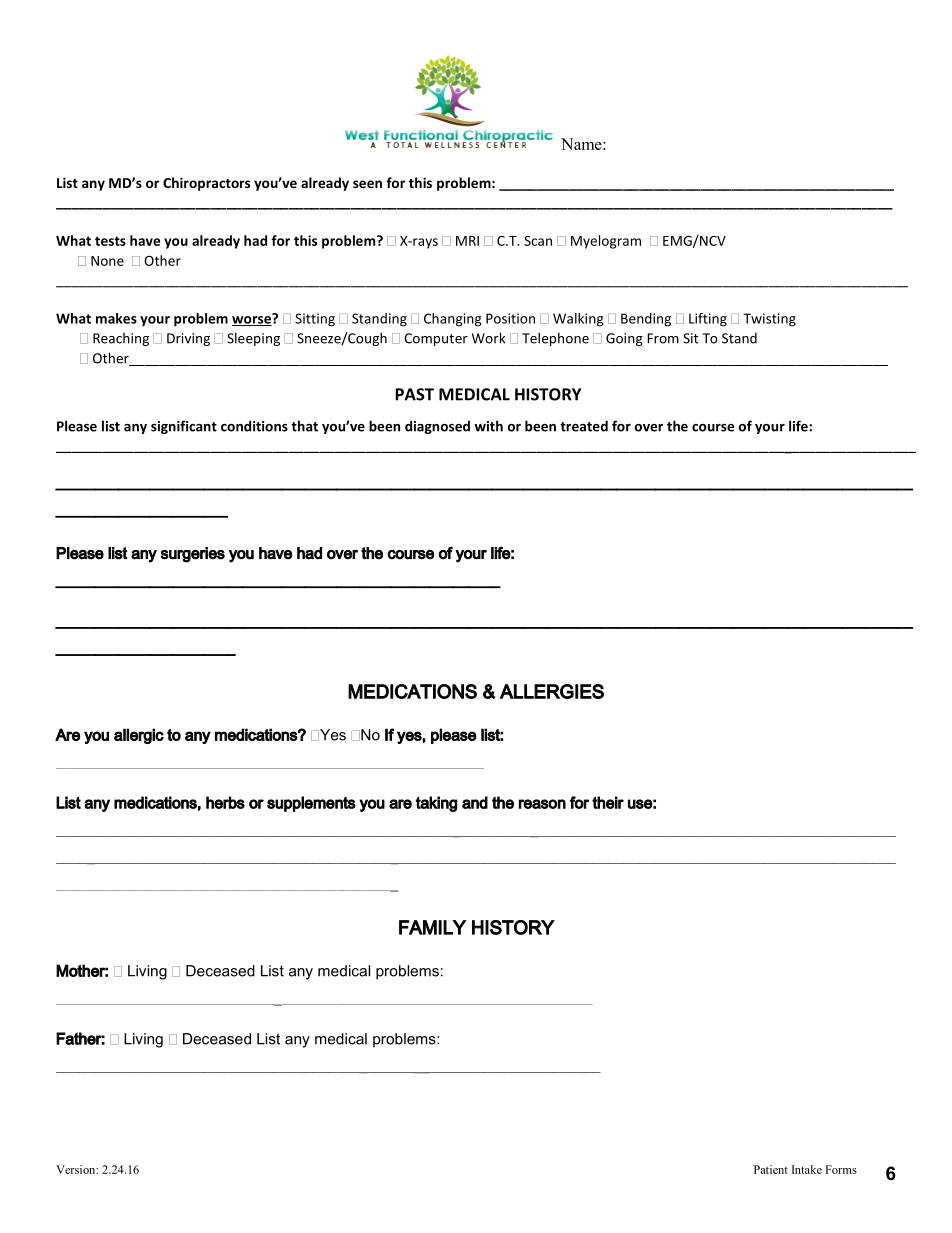  What do you see at coordinates (225, 802) in the screenshot?
I see `herbs` at bounding box center [225, 802].
